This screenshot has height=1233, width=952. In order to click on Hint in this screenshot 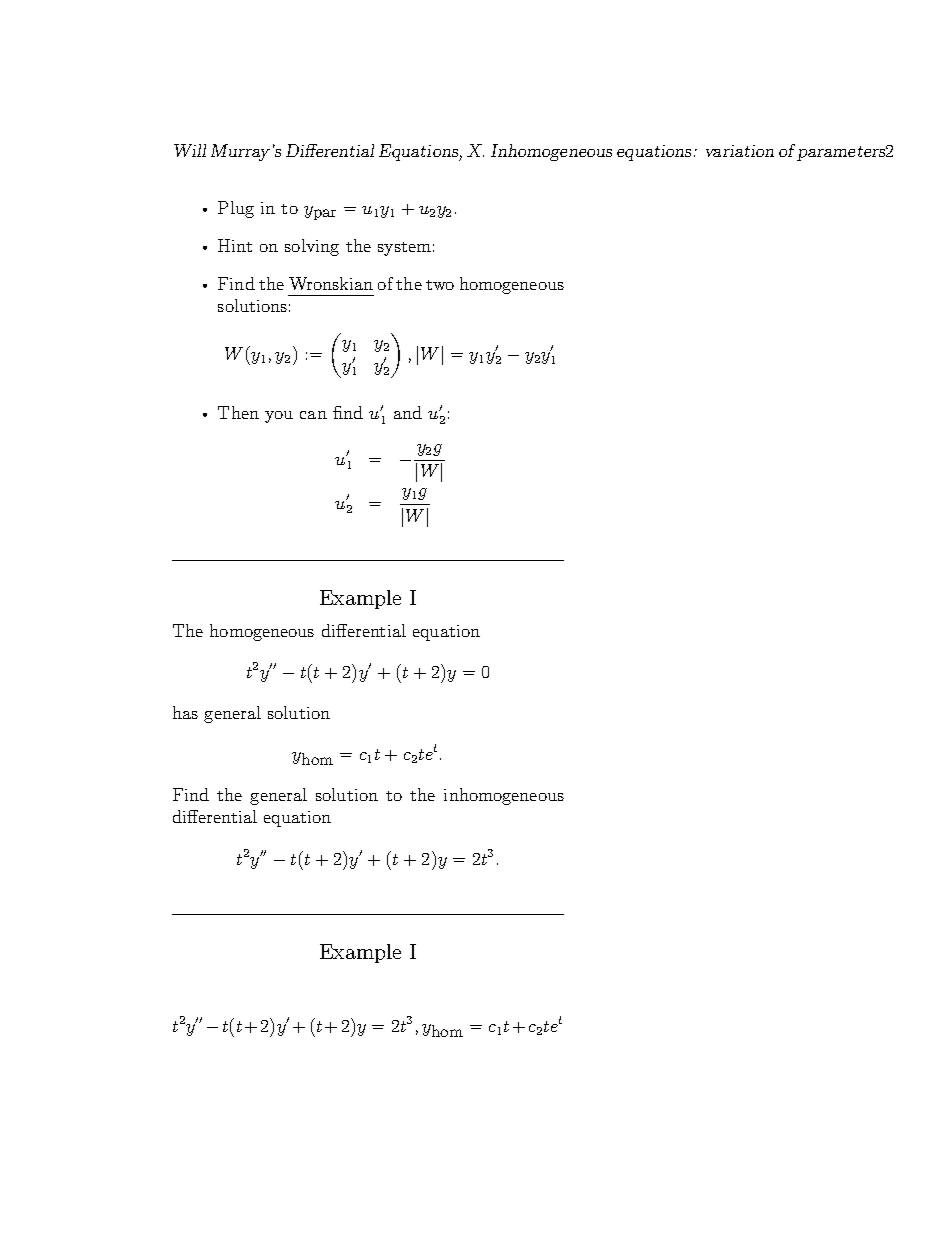, I will do `click(235, 245)`.
